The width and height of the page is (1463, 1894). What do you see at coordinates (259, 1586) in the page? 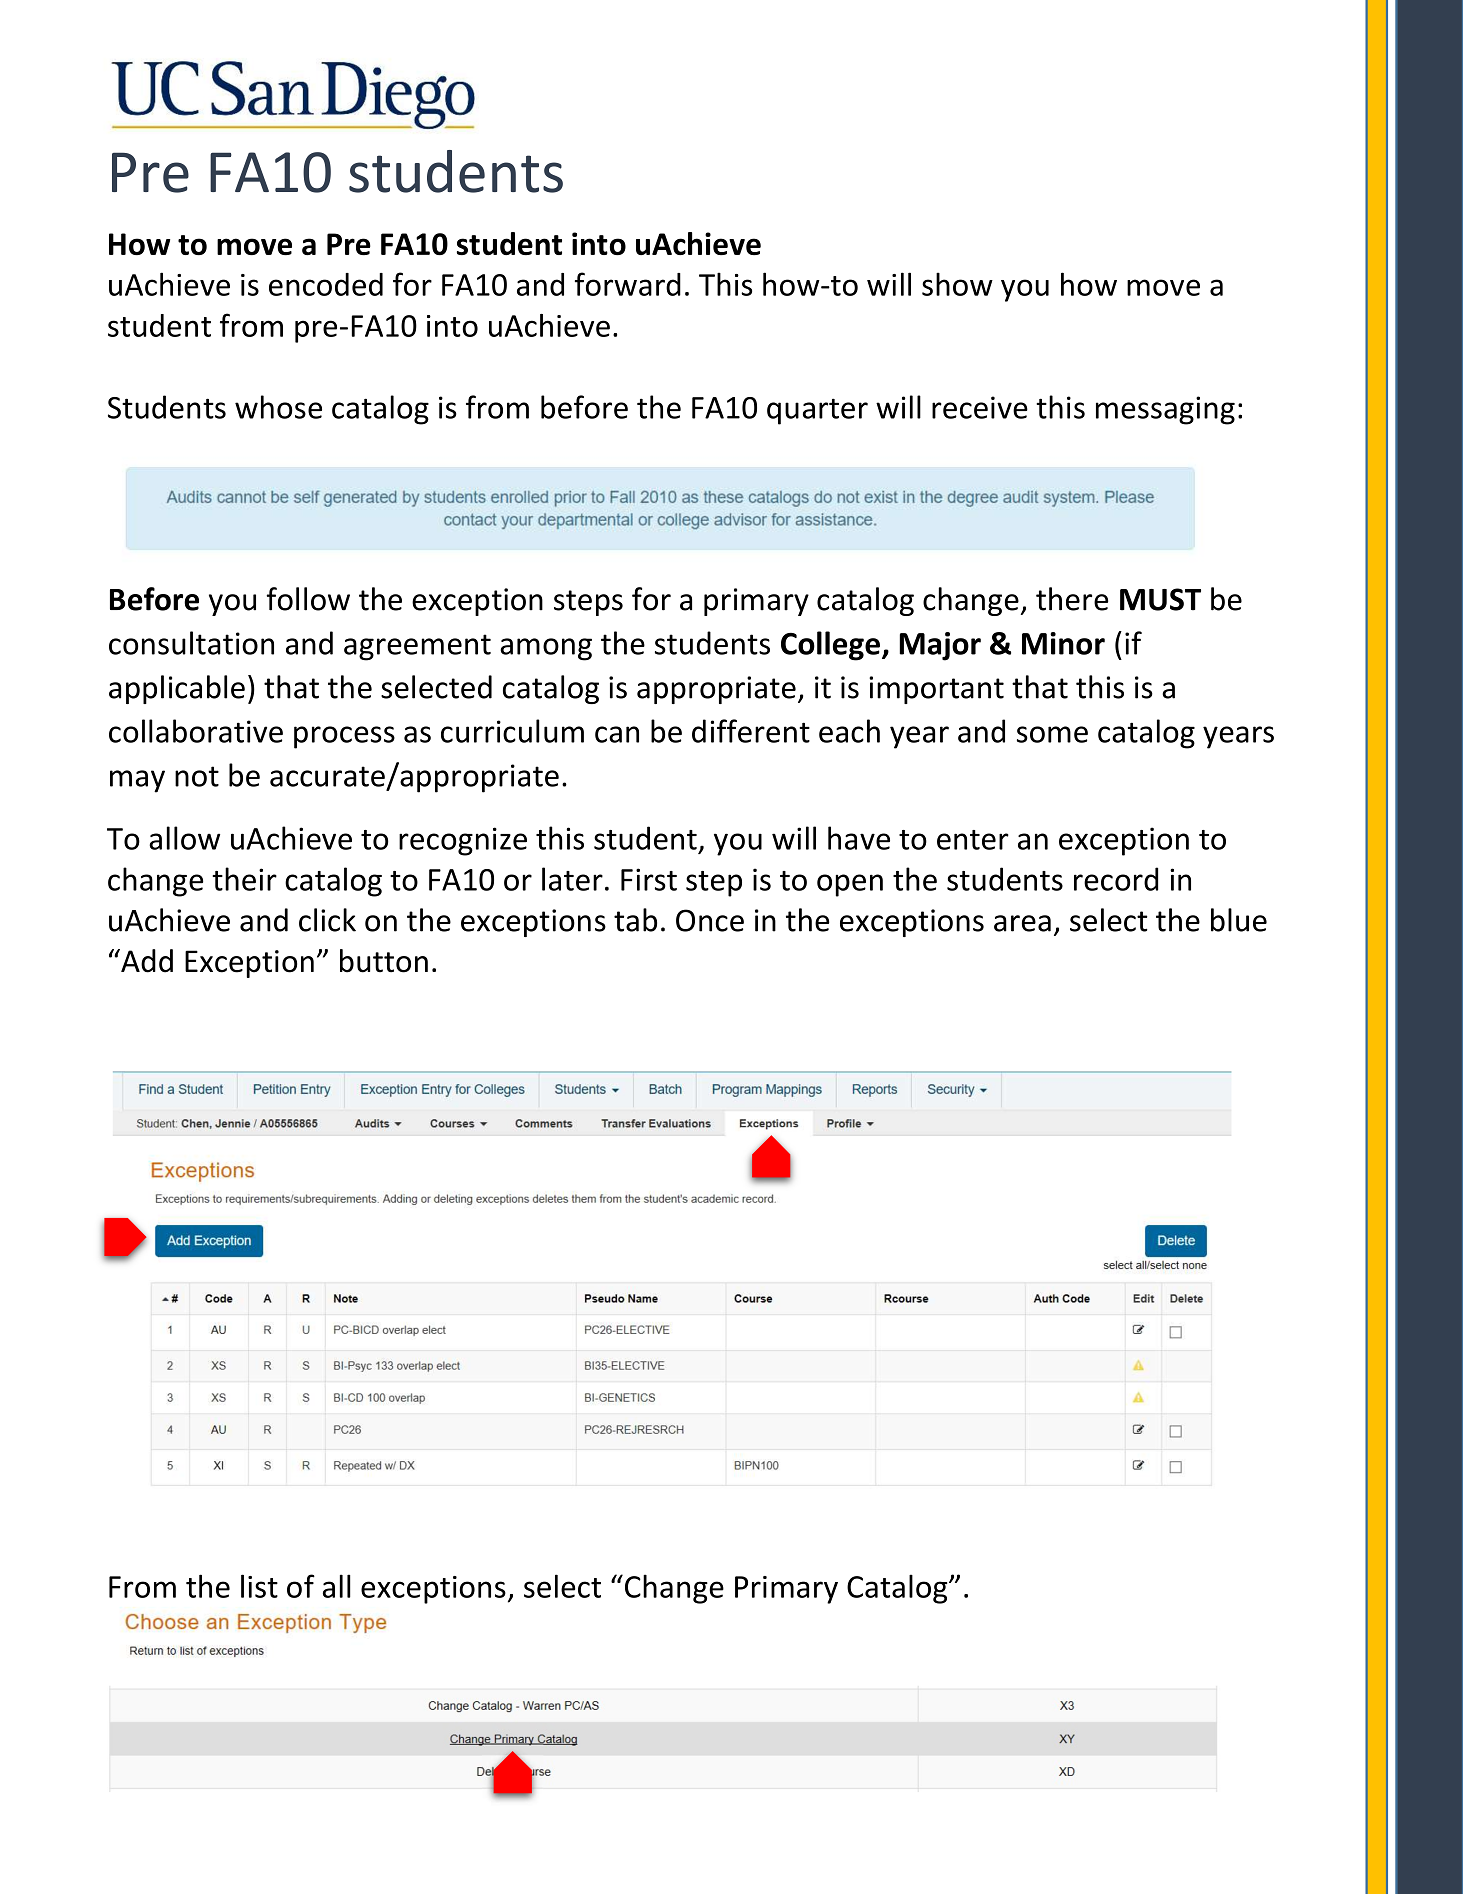
I see `list` at bounding box center [259, 1586].
